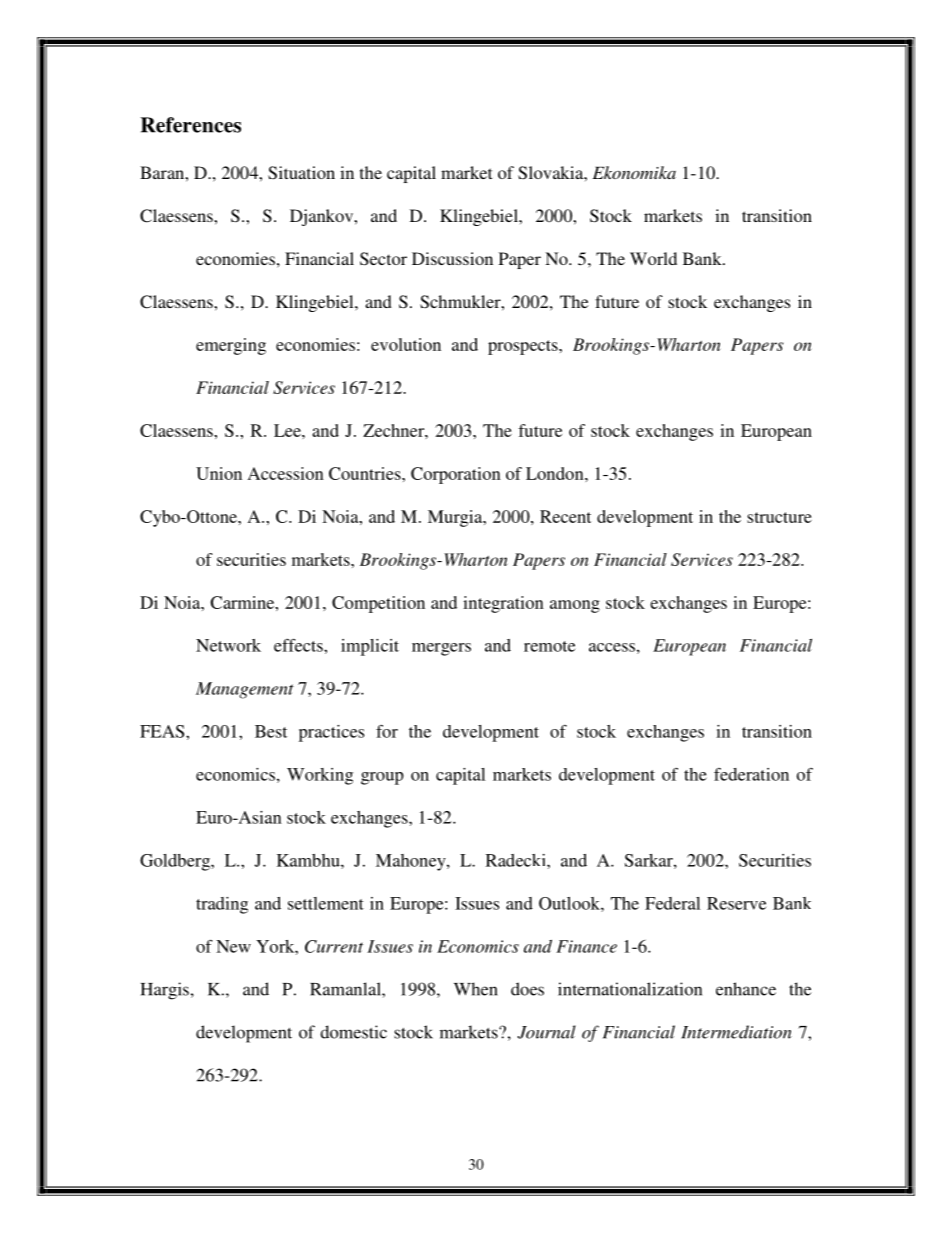 This screenshot has width=952, height=1233. I want to click on emerging, so click(231, 346).
